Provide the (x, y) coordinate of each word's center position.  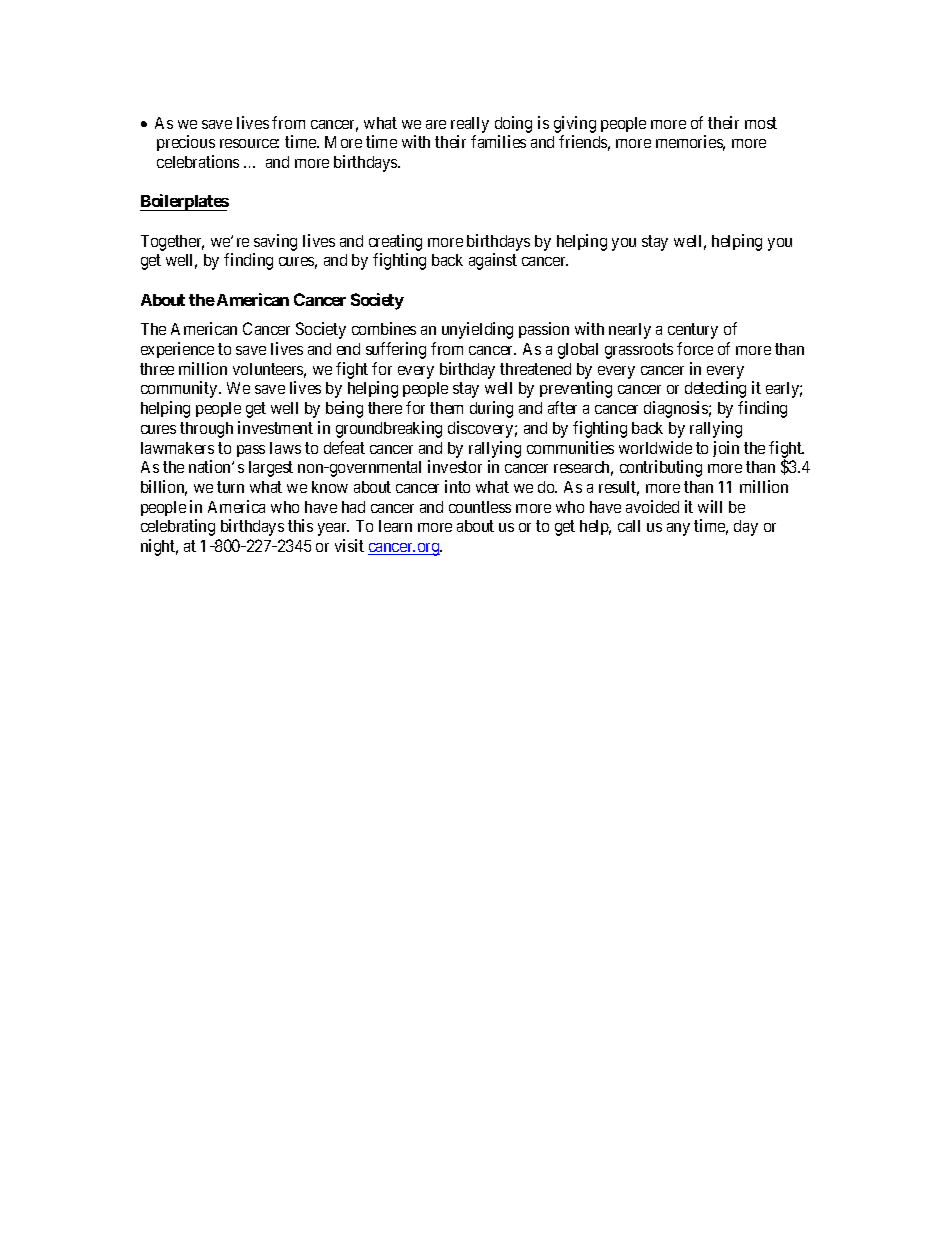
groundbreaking (389, 429)
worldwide (655, 447)
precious (186, 143)
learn (395, 526)
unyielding (477, 330)
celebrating (178, 527)
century (693, 331)
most (761, 123)
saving (275, 242)
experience (177, 350)
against (493, 261)
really (470, 125)
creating (395, 242)
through (206, 430)
